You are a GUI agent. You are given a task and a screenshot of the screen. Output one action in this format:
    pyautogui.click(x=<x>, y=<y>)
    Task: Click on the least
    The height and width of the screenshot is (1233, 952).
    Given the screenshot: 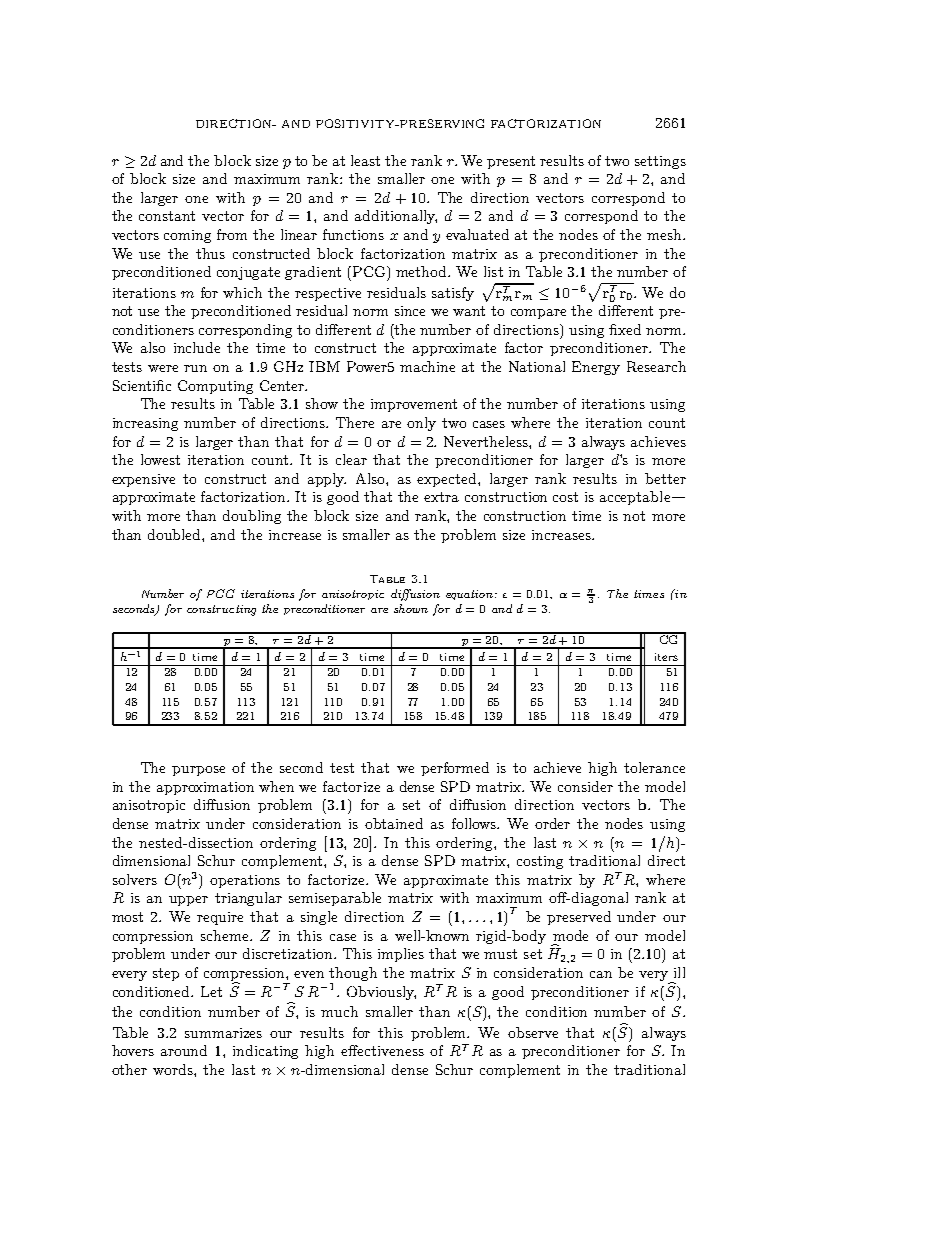 What is the action you would take?
    pyautogui.click(x=365, y=160)
